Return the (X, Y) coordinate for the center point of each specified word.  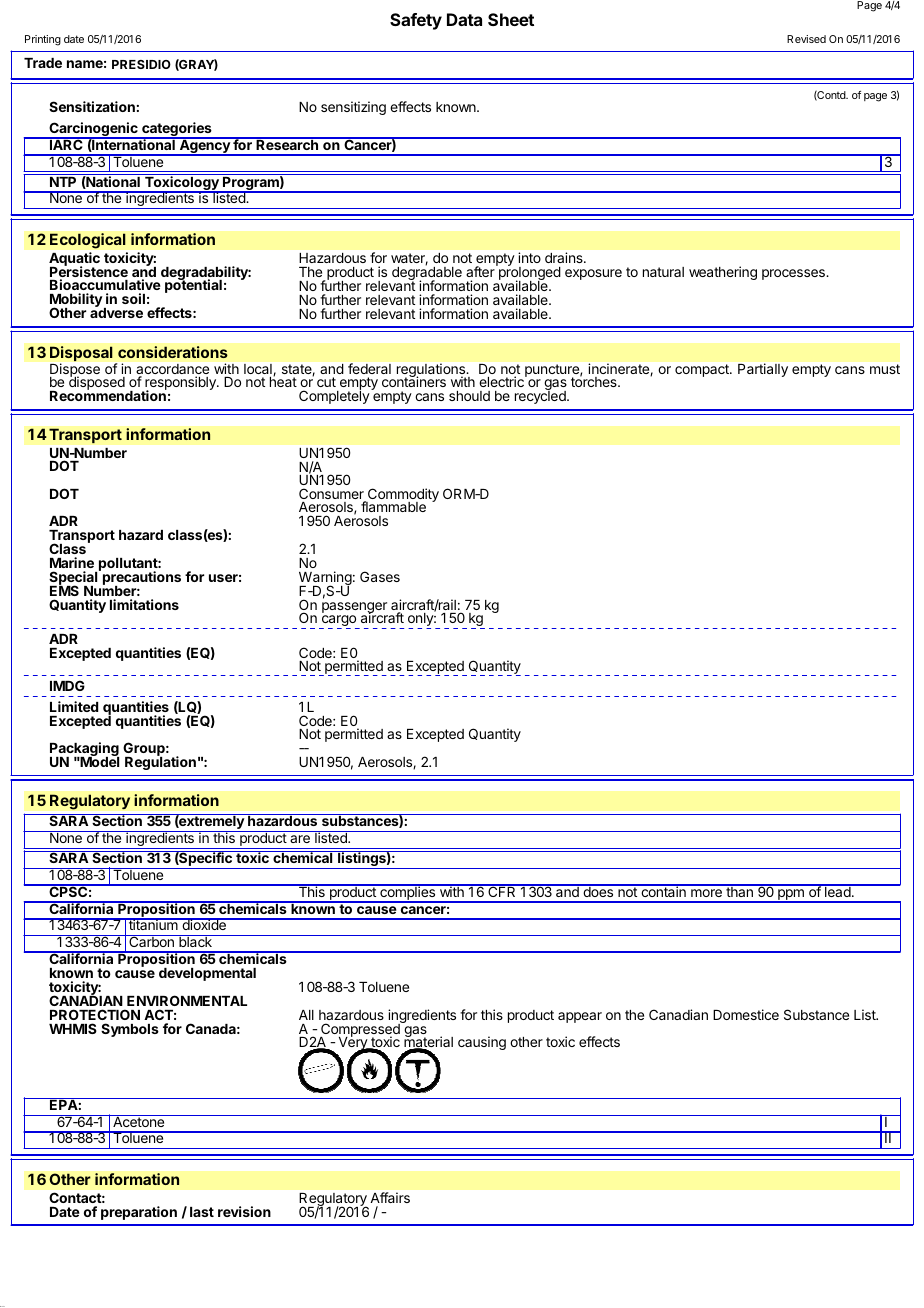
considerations (173, 352)
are (300, 839)
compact (703, 370)
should (469, 396)
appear (580, 1017)
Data (464, 19)
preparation (139, 1213)
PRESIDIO (141, 64)
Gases (380, 576)
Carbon (151, 941)
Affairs (390, 1197)
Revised (806, 39)
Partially (763, 370)
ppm (791, 896)
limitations (144, 604)
